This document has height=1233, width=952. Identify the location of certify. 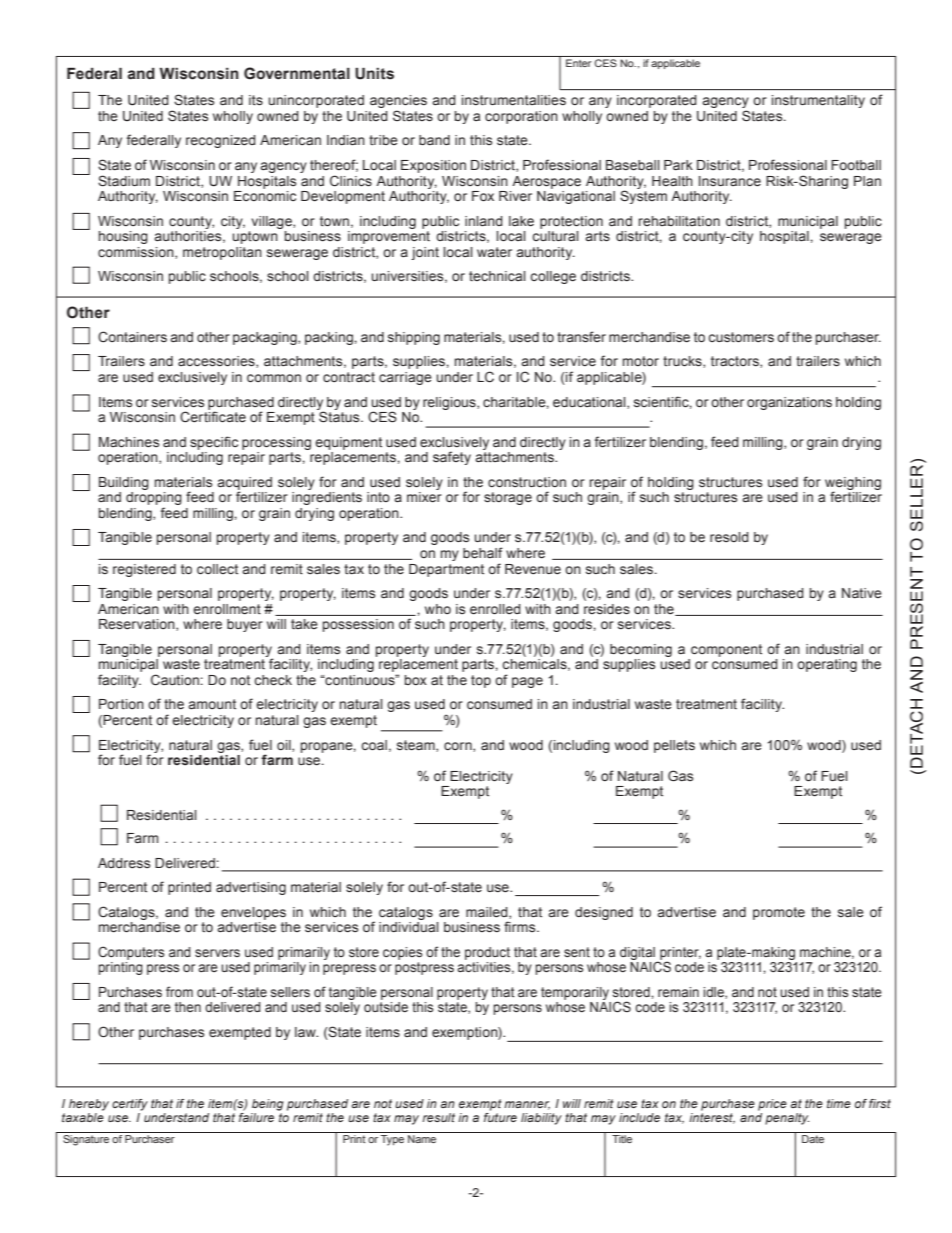
(130, 1105).
